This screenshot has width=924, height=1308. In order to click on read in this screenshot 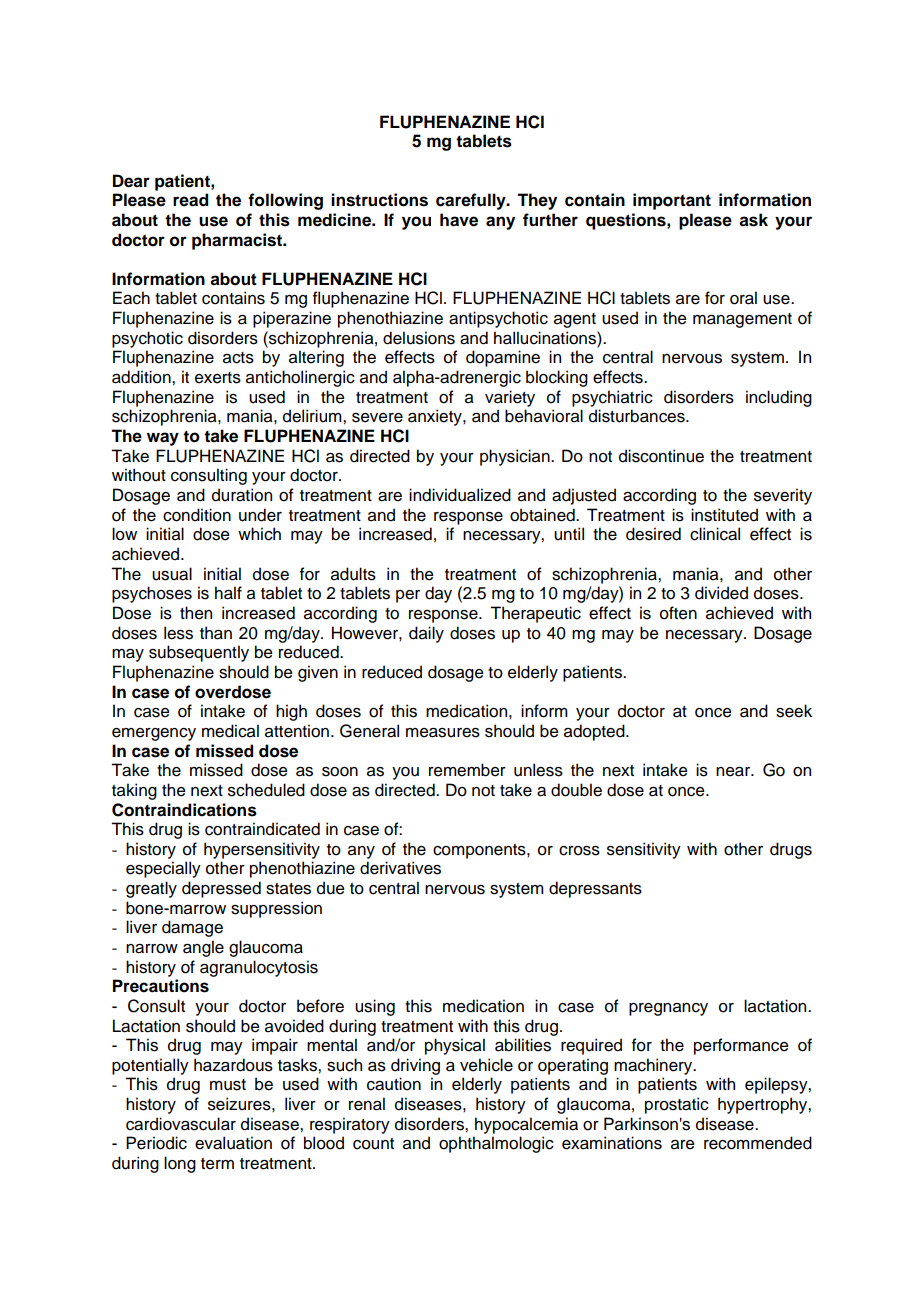, I will do `click(190, 200)`.
